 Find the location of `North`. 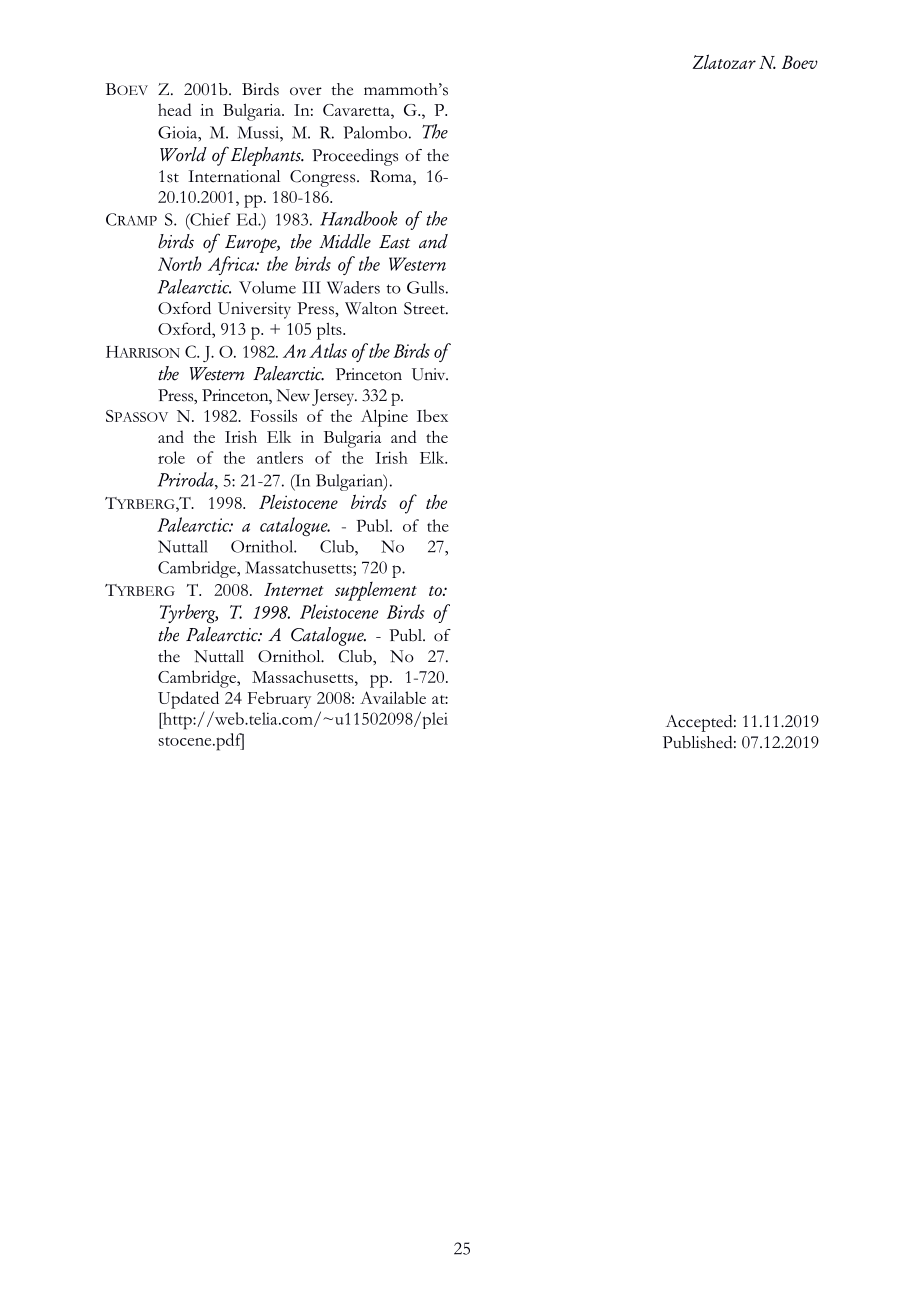

North is located at coordinates (180, 263).
